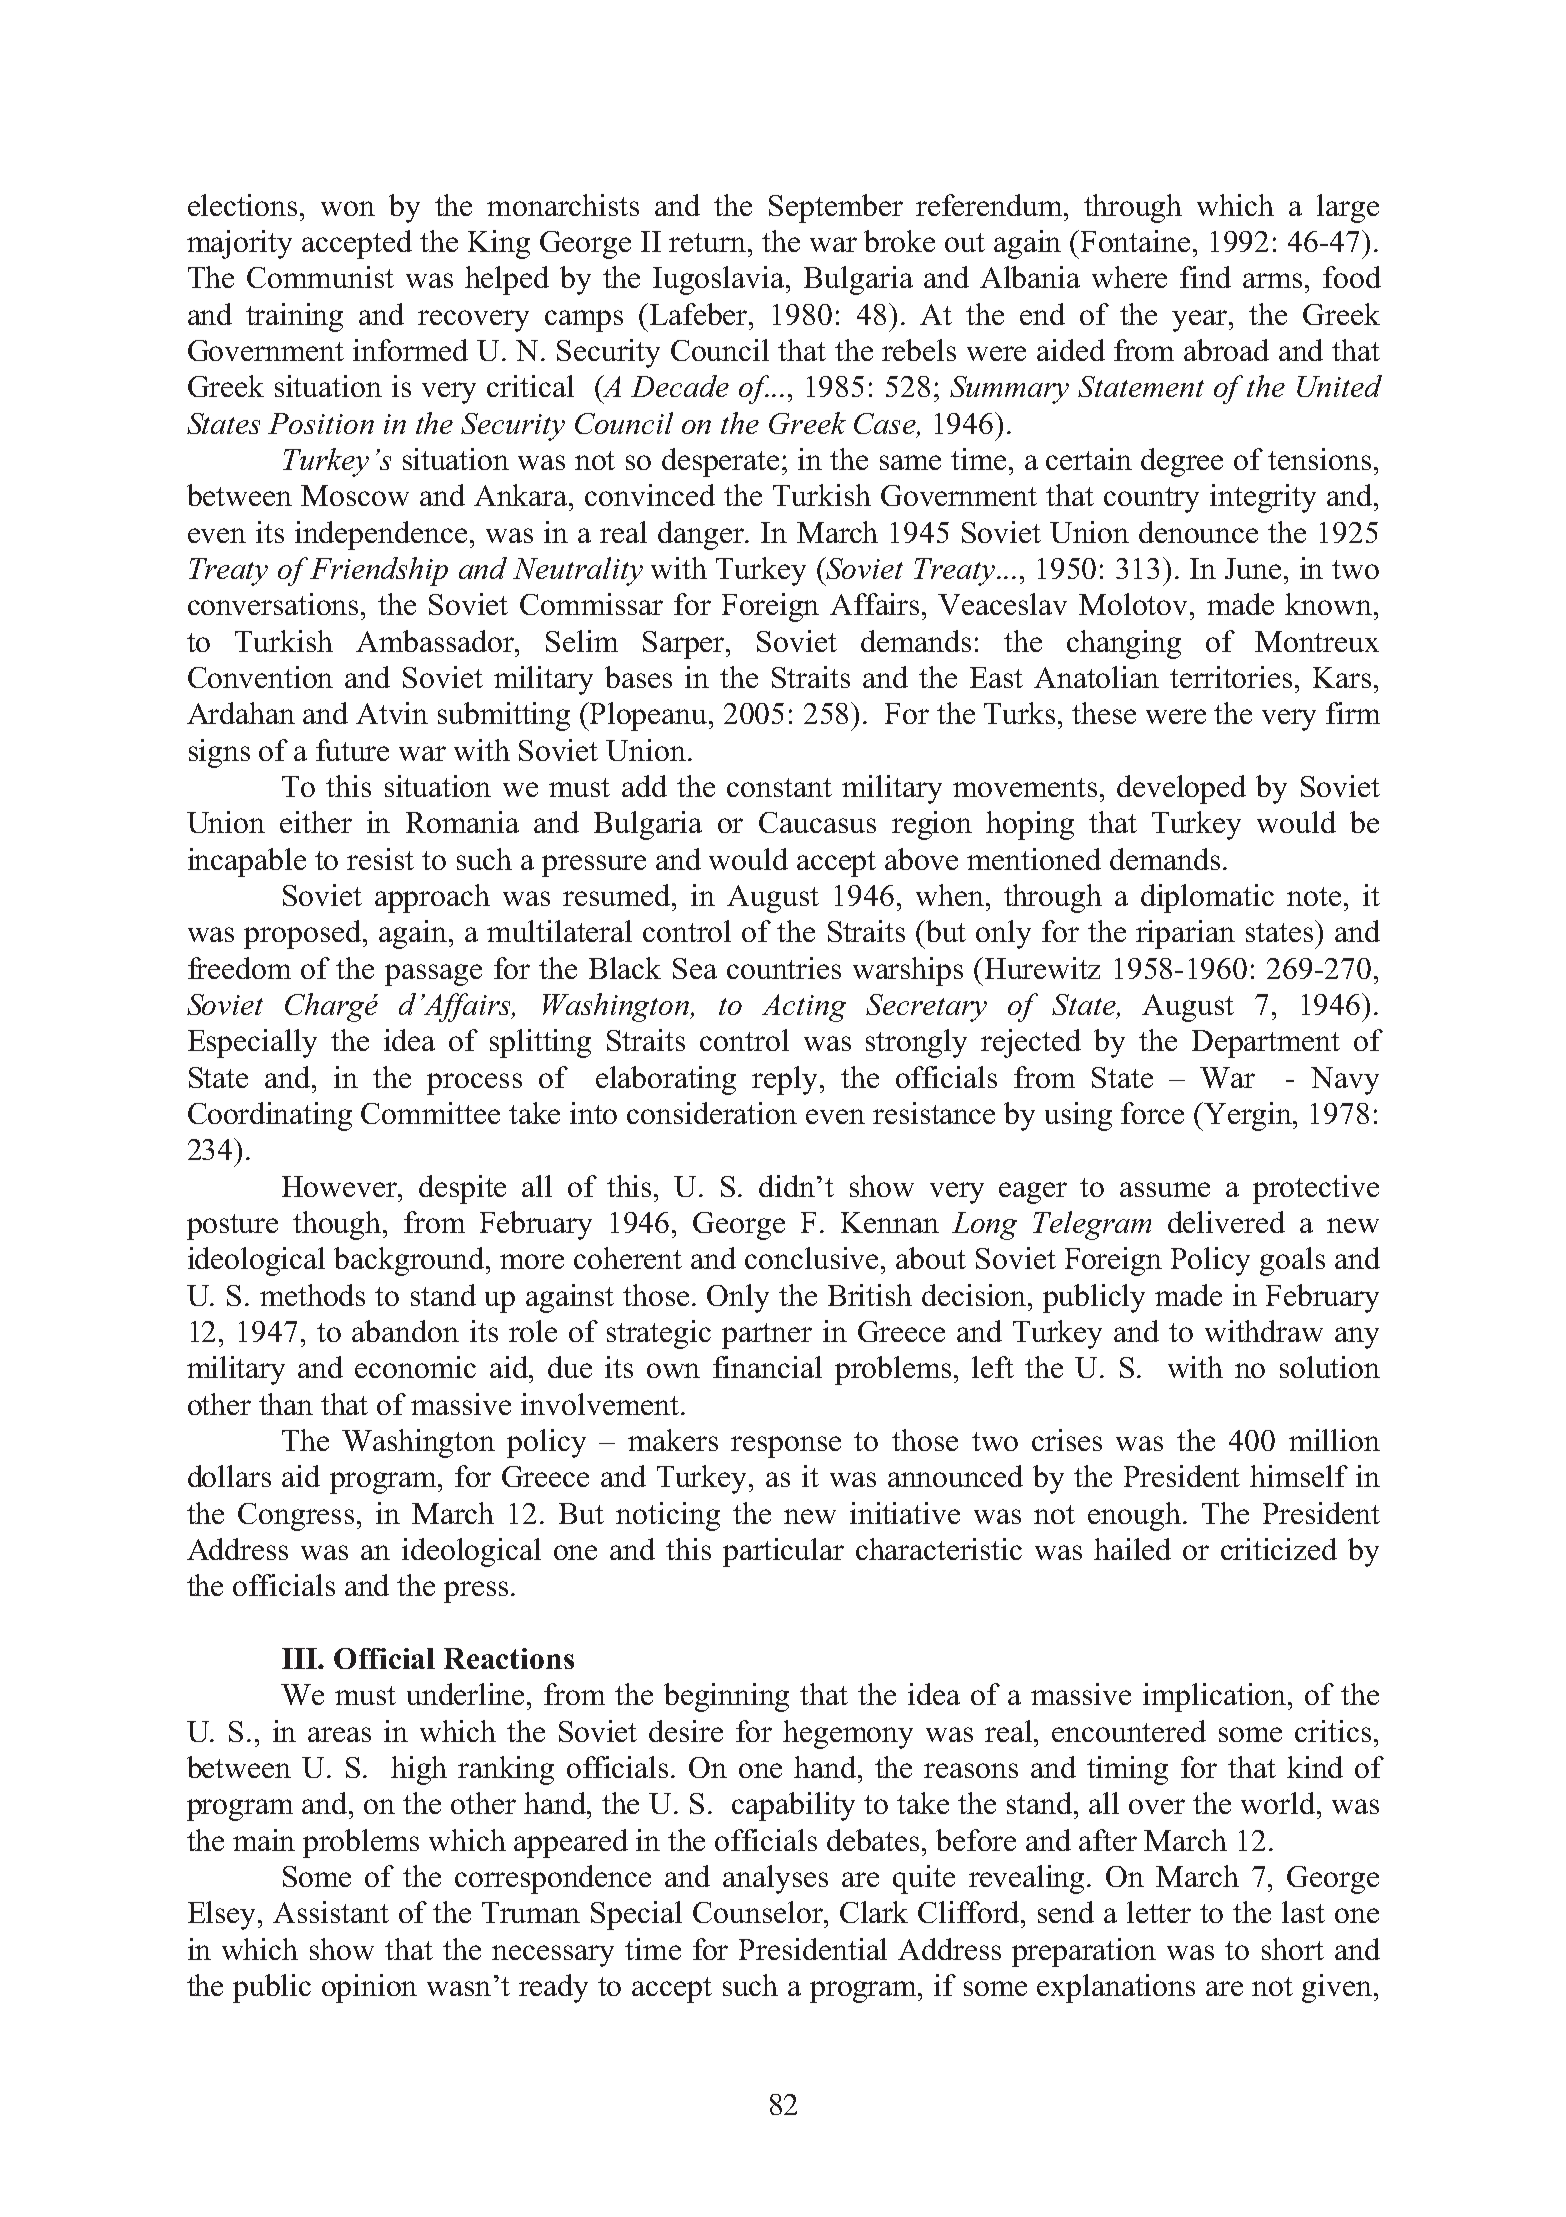  I want to click on Caucasus, so click(817, 822).
